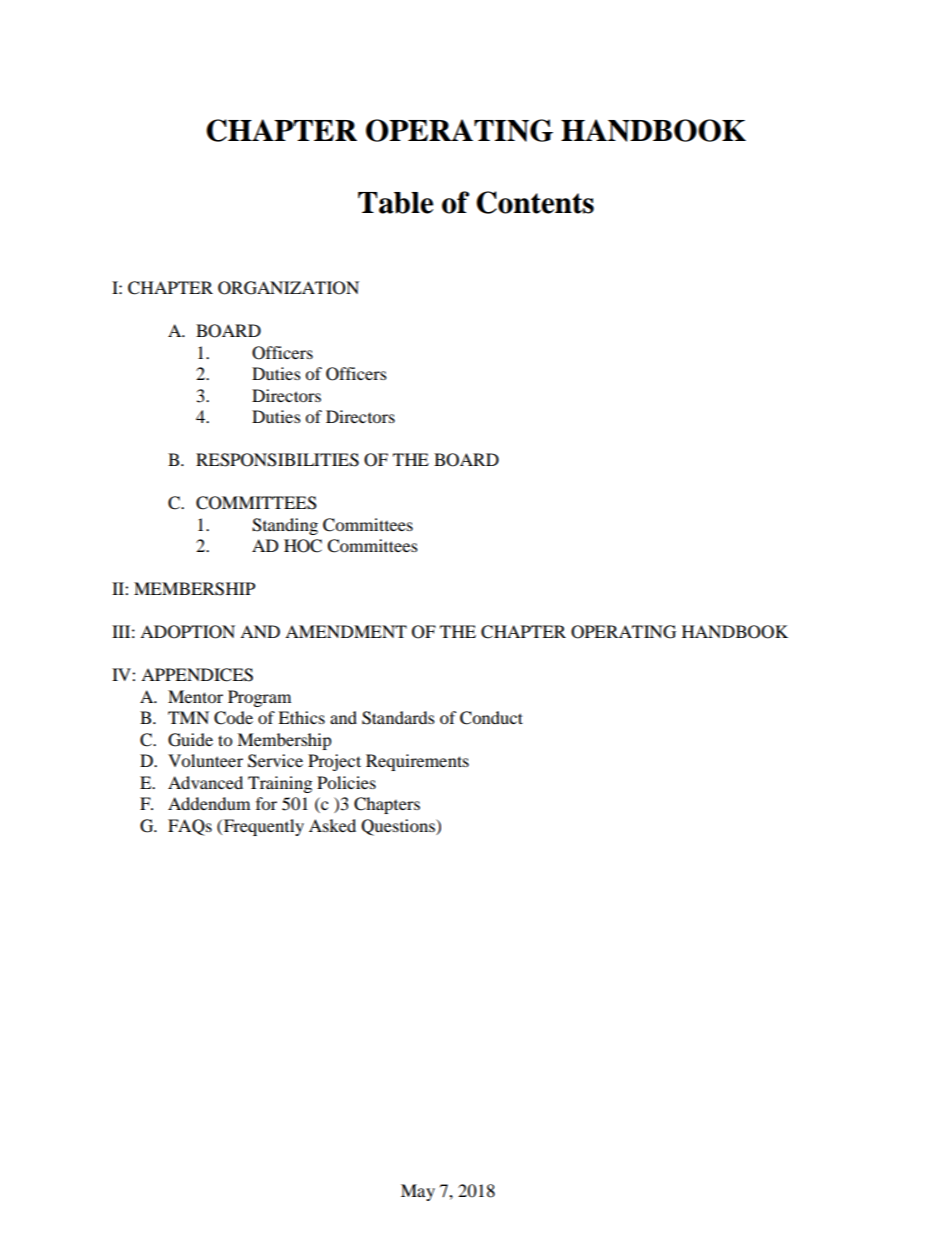 The image size is (952, 1233). What do you see at coordinates (398, 718) in the screenshot?
I see `Standards` at bounding box center [398, 718].
